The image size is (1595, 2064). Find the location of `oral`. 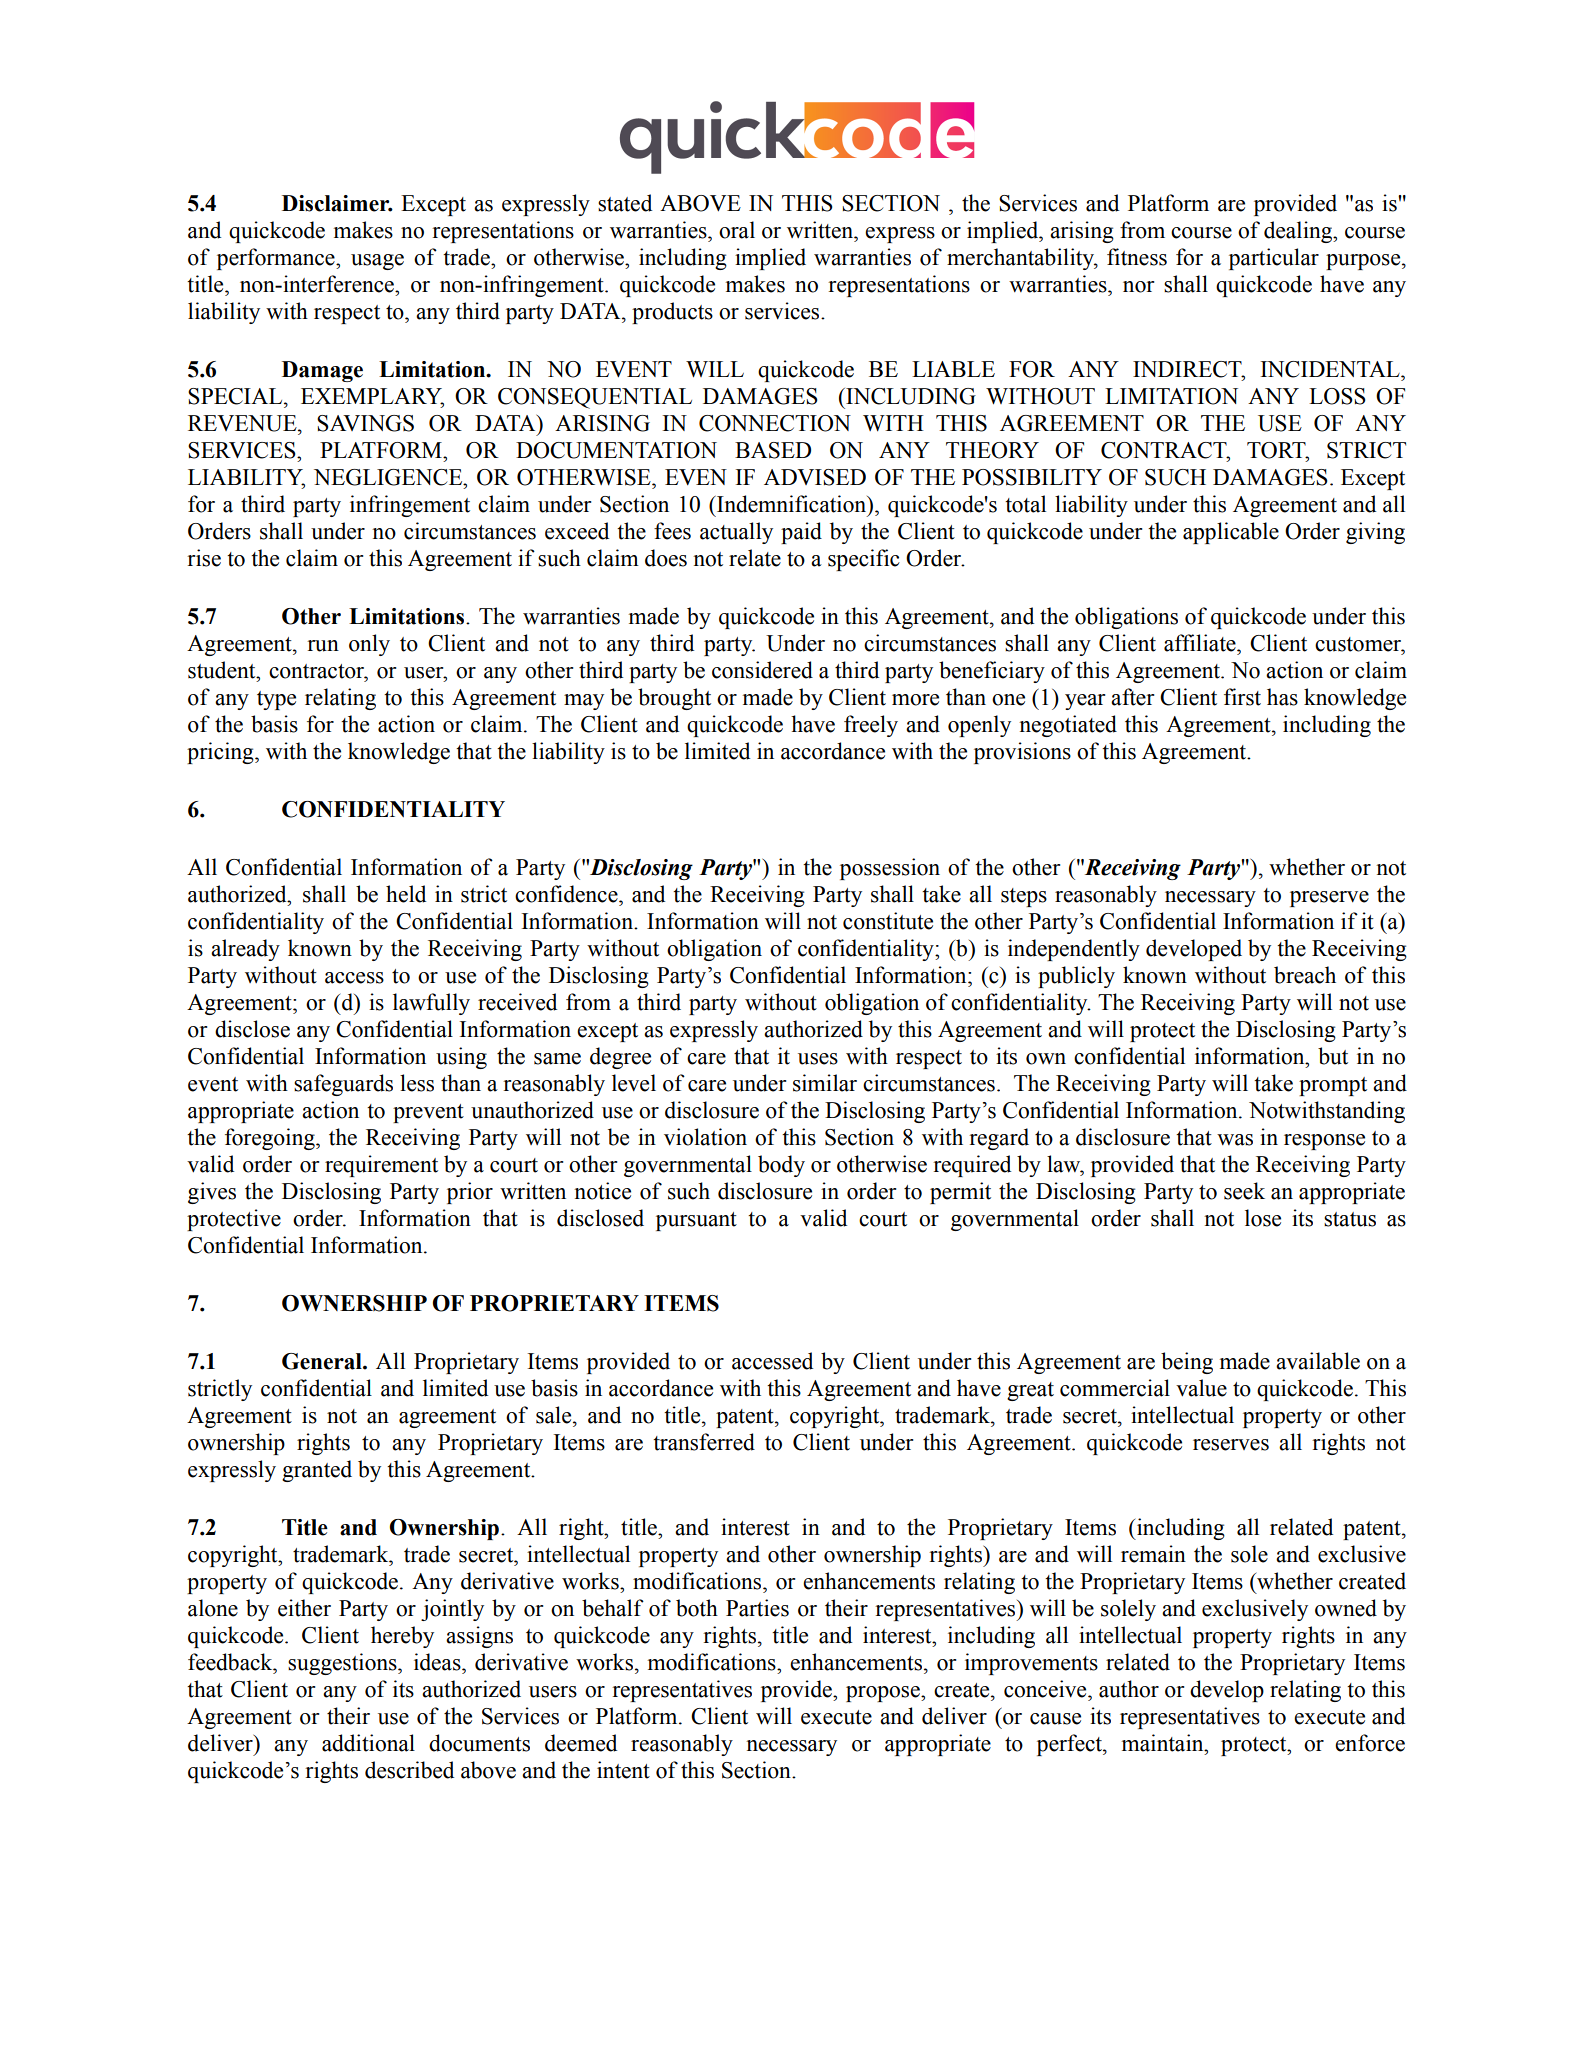

oral is located at coordinates (737, 230).
